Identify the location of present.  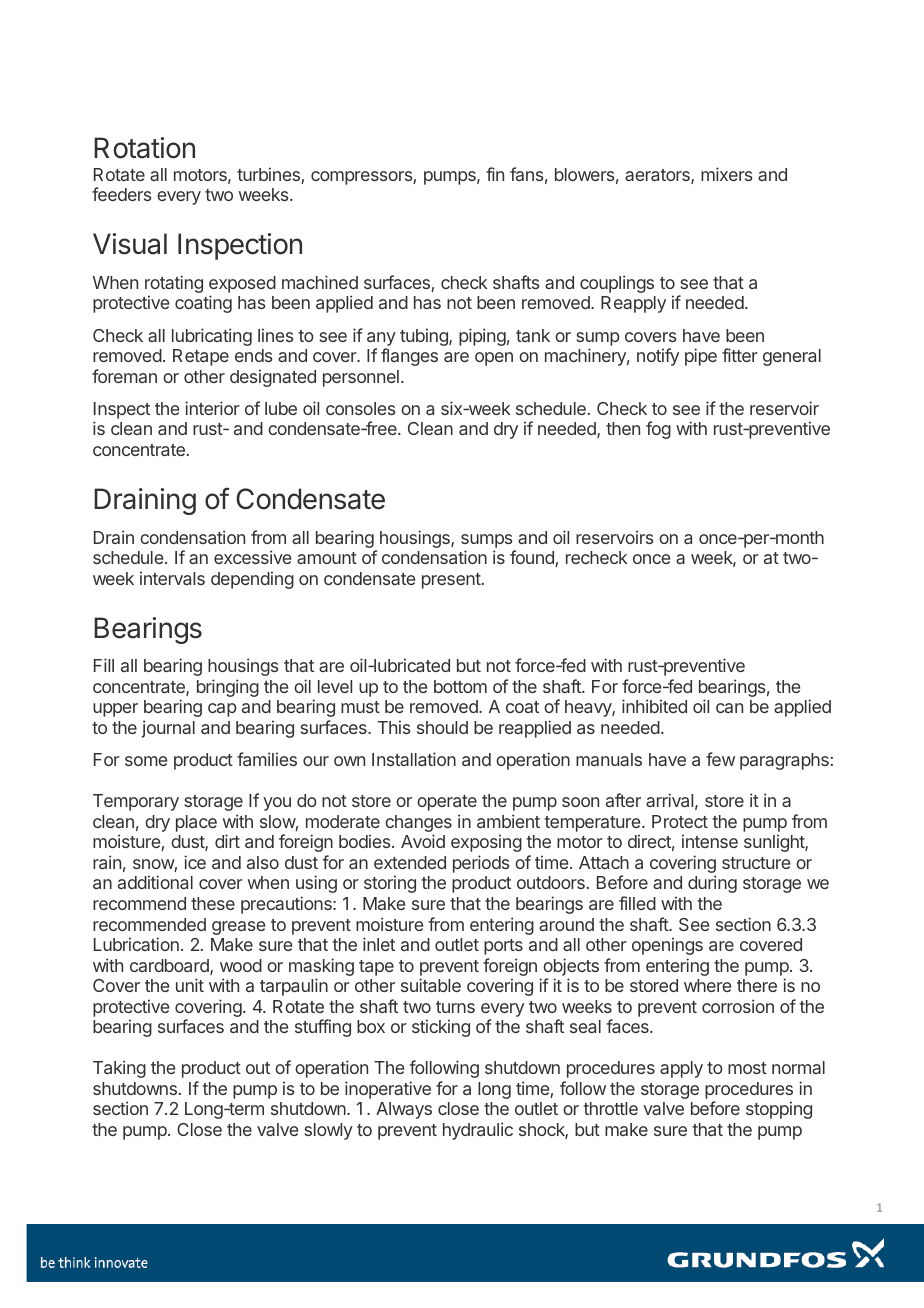
(451, 581).
